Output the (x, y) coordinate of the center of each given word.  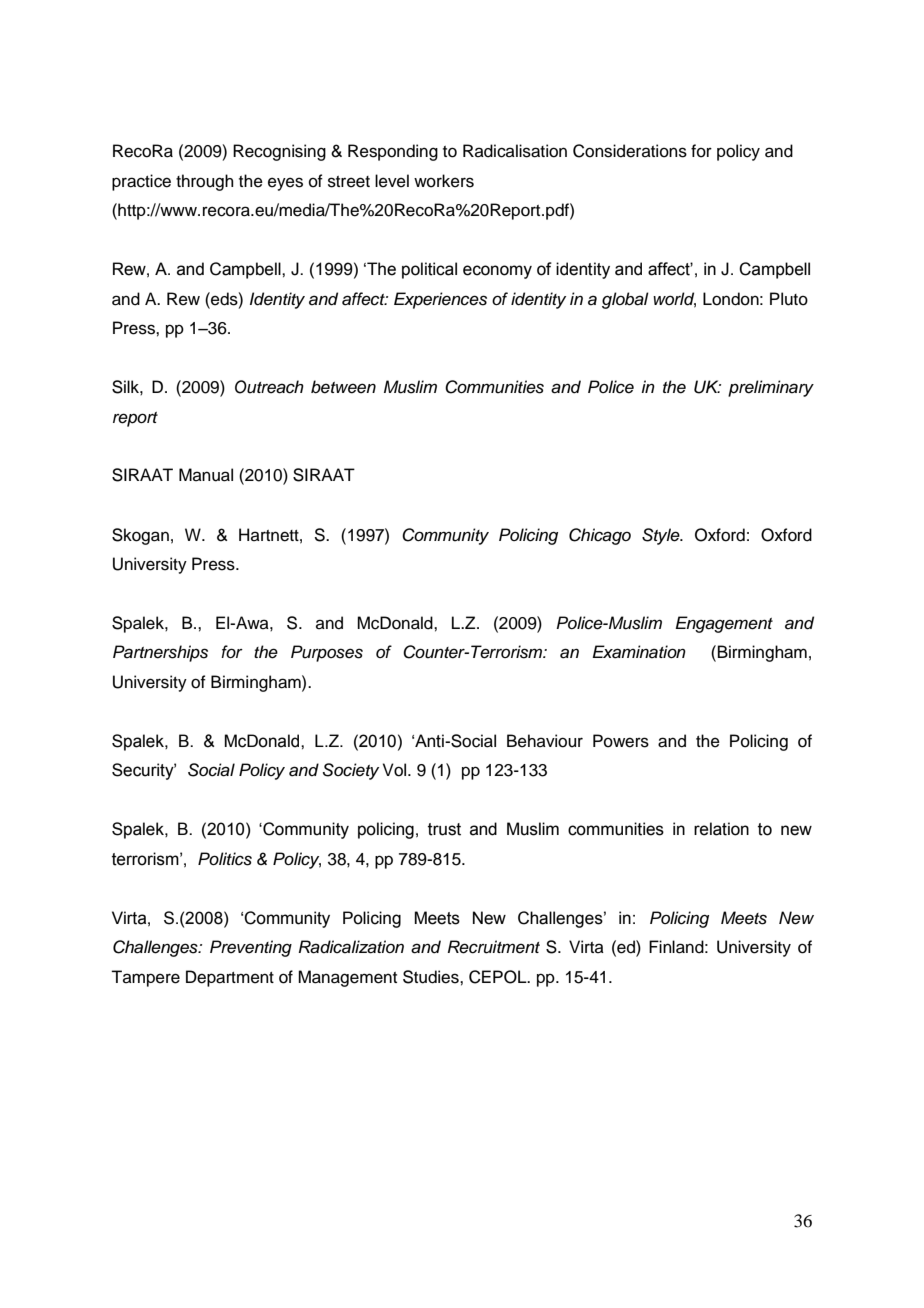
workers (444, 181)
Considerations (630, 151)
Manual (206, 475)
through (205, 182)
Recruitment (494, 947)
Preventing (251, 948)
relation (721, 829)
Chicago (600, 536)
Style (662, 536)
